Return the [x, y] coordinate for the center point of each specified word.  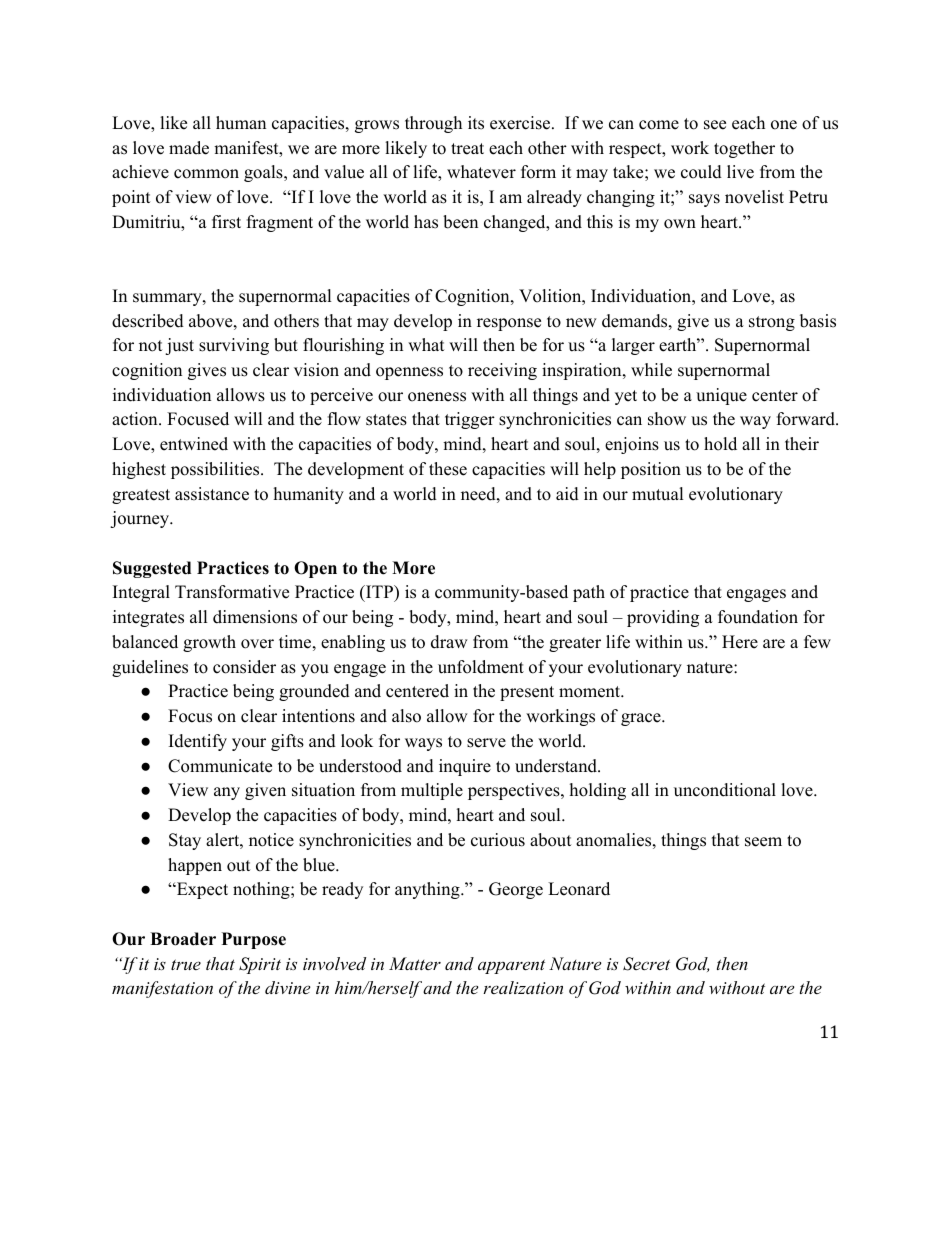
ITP [379, 591]
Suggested [152, 569]
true [186, 964]
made [189, 148]
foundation [758, 617]
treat [467, 149]
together [744, 149]
